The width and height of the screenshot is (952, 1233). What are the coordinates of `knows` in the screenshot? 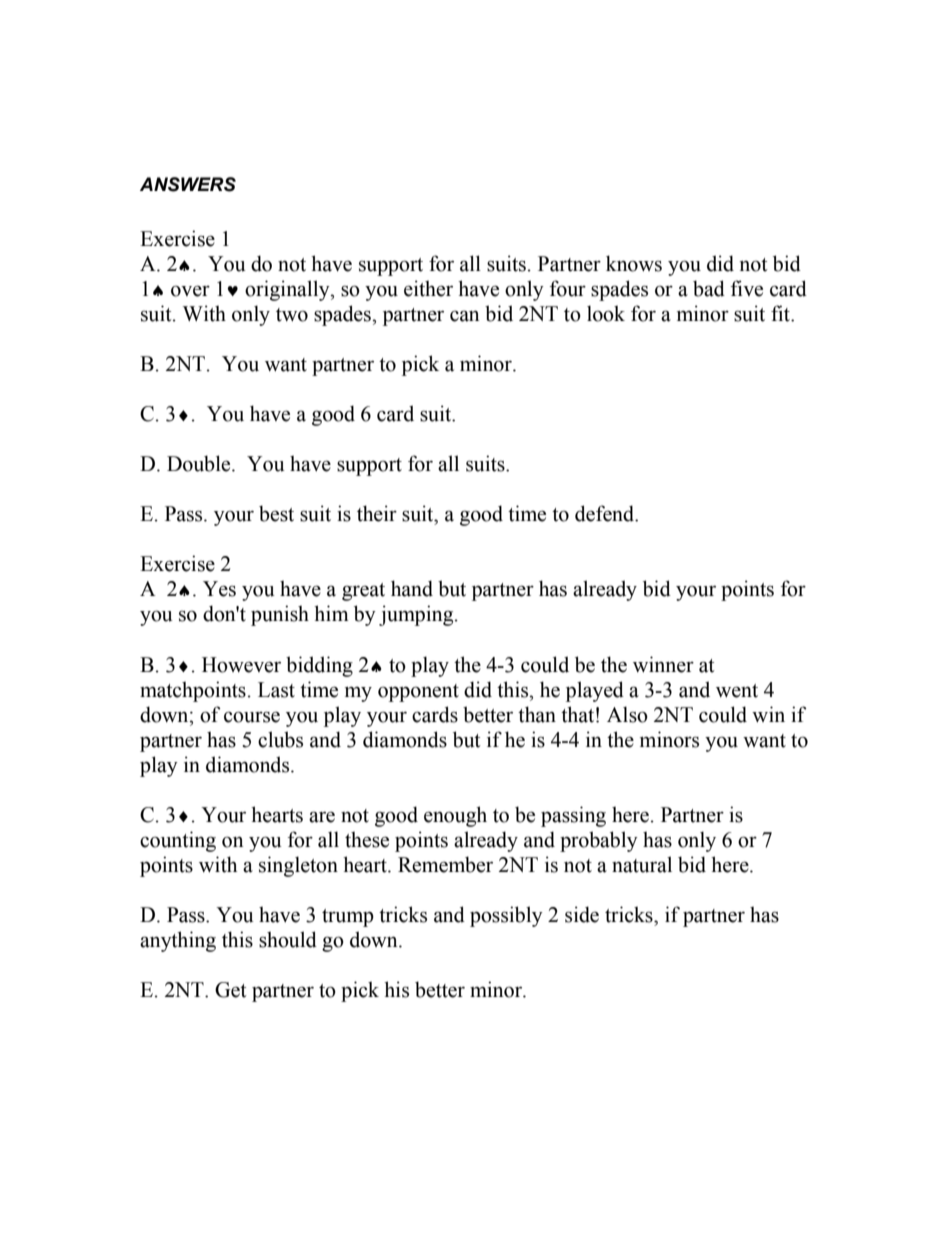 It's located at (634, 263).
